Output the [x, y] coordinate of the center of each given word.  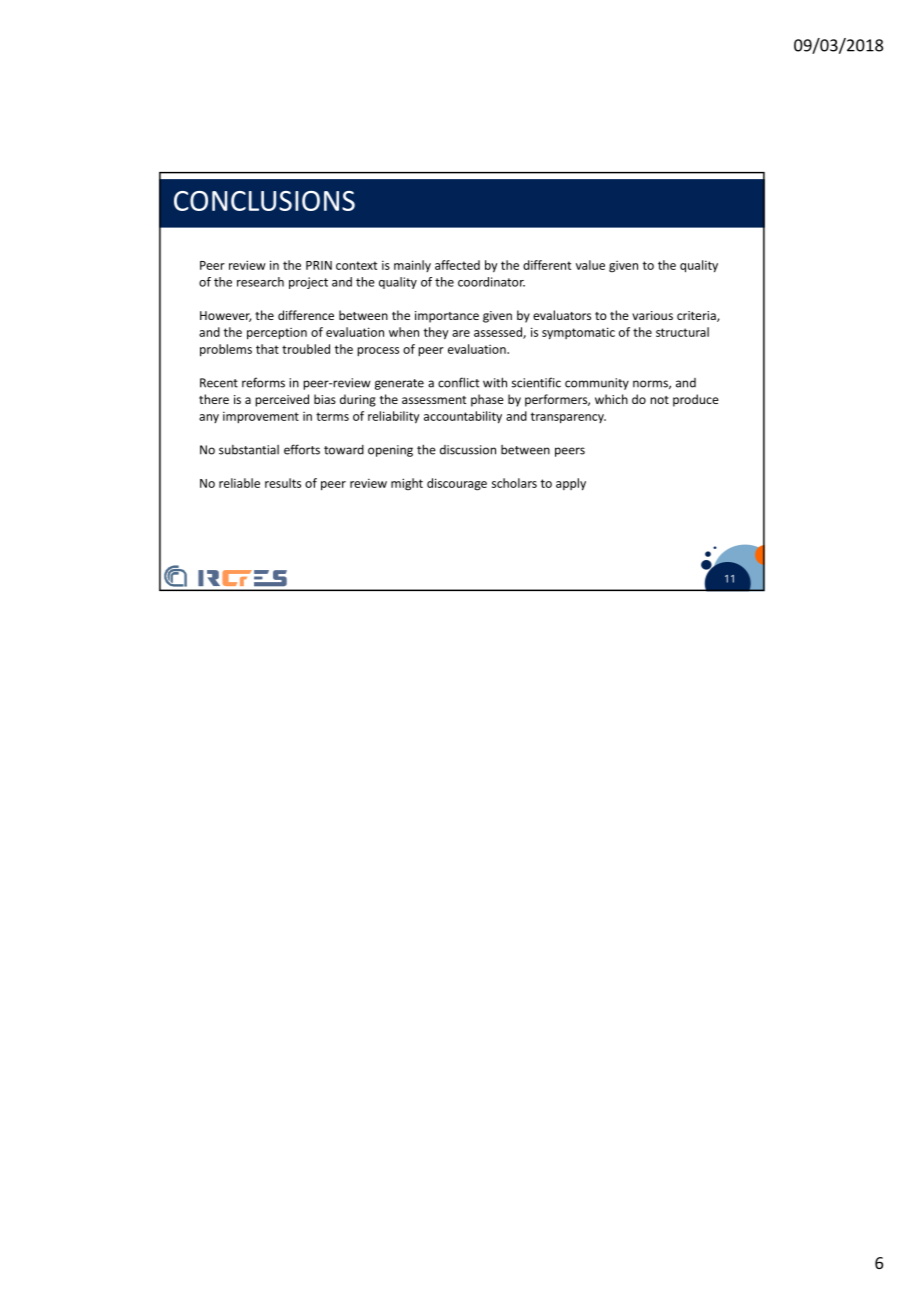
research [260, 282]
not [659, 400]
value [590, 265]
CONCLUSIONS [264, 201]
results [283, 483]
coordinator [491, 282]
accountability [463, 417]
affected [457, 265]
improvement [261, 418]
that [267, 349]
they [436, 333]
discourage [457, 484]
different [547, 265]
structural [682, 332]
